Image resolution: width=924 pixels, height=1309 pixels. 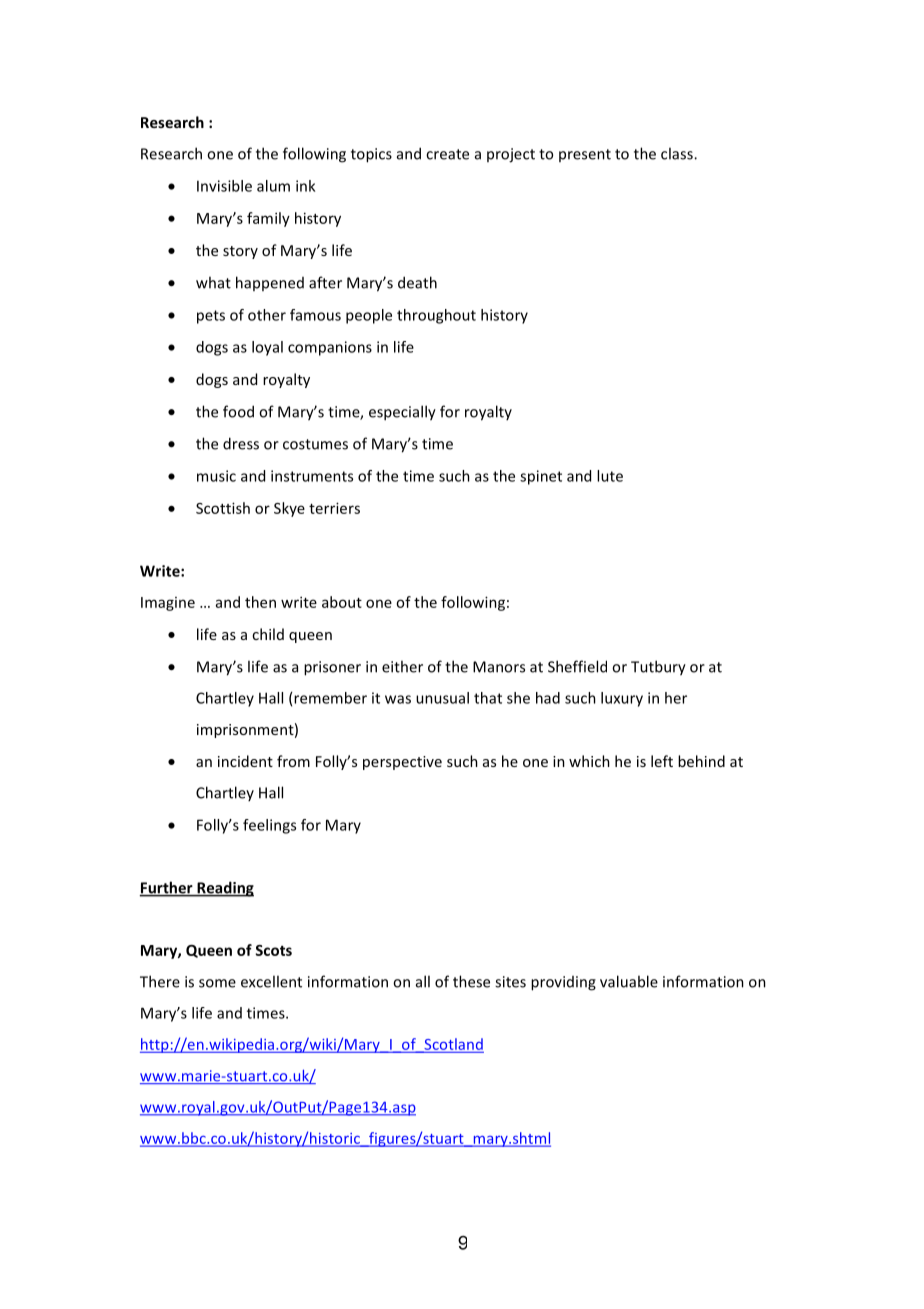 What do you see at coordinates (402, 413) in the page?
I see `especially` at bounding box center [402, 413].
